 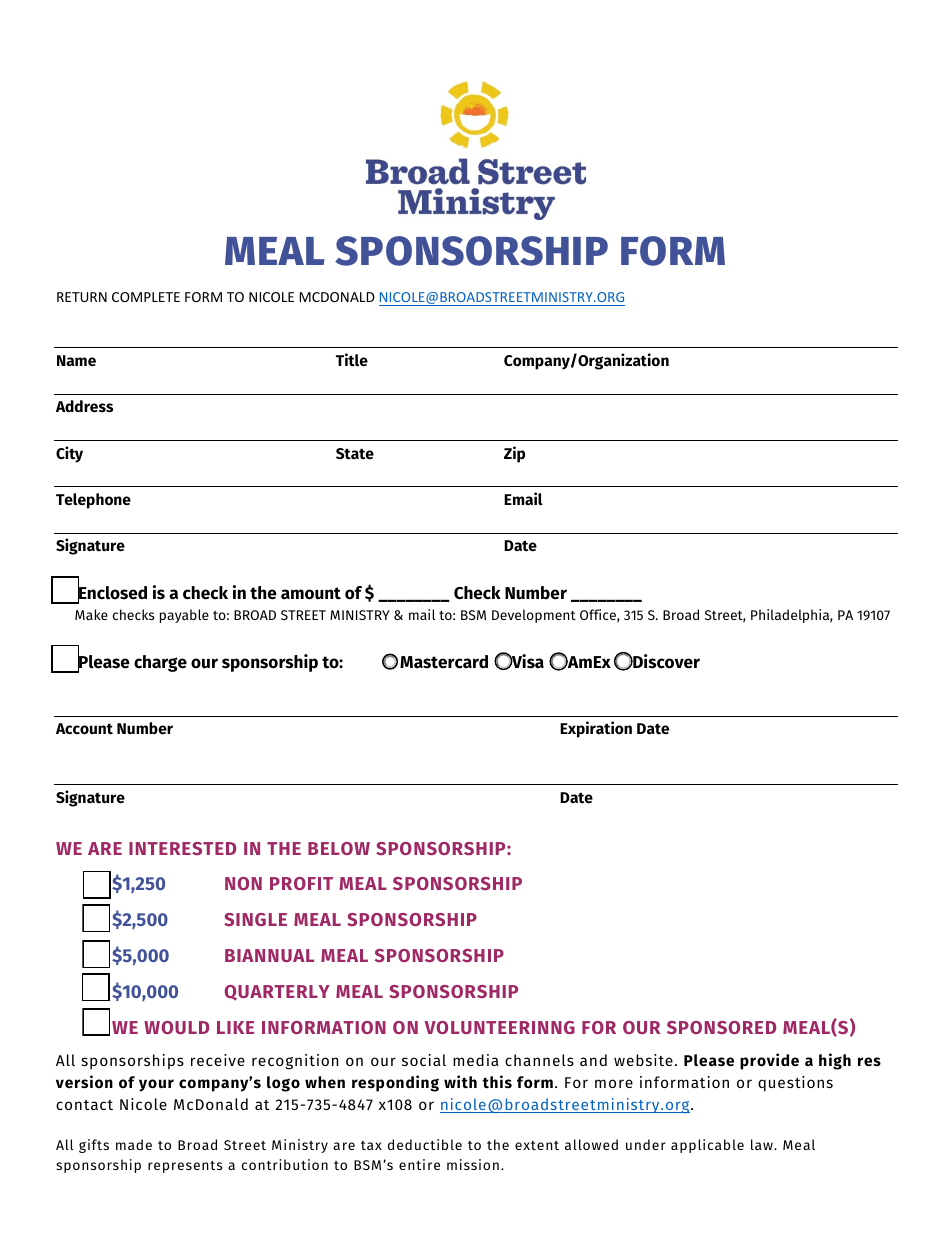 I want to click on Zip, so click(x=514, y=454).
